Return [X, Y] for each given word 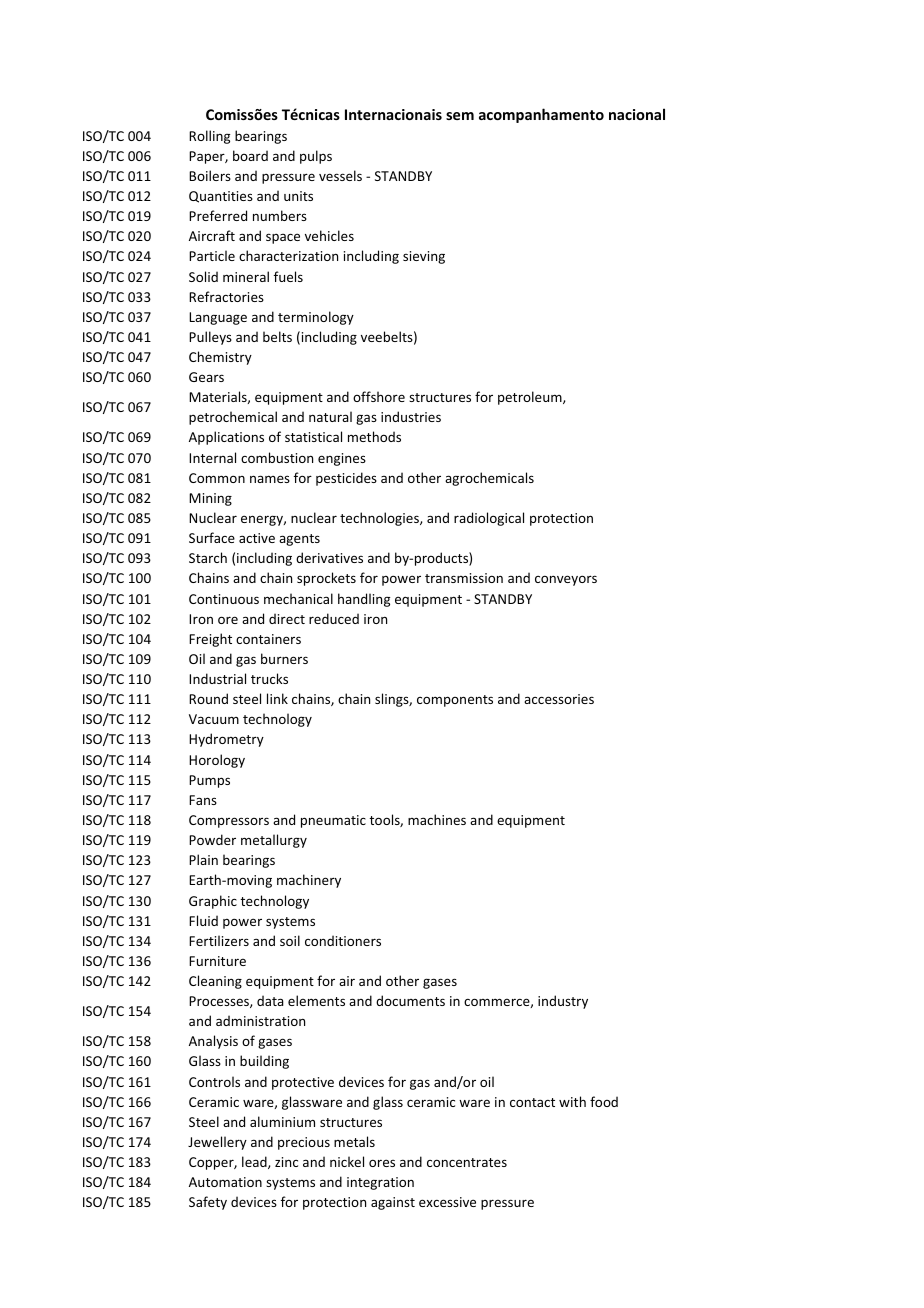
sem [460, 116]
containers [268, 639]
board [250, 155]
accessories [559, 699]
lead [255, 1162]
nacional [637, 114]
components [455, 701]
